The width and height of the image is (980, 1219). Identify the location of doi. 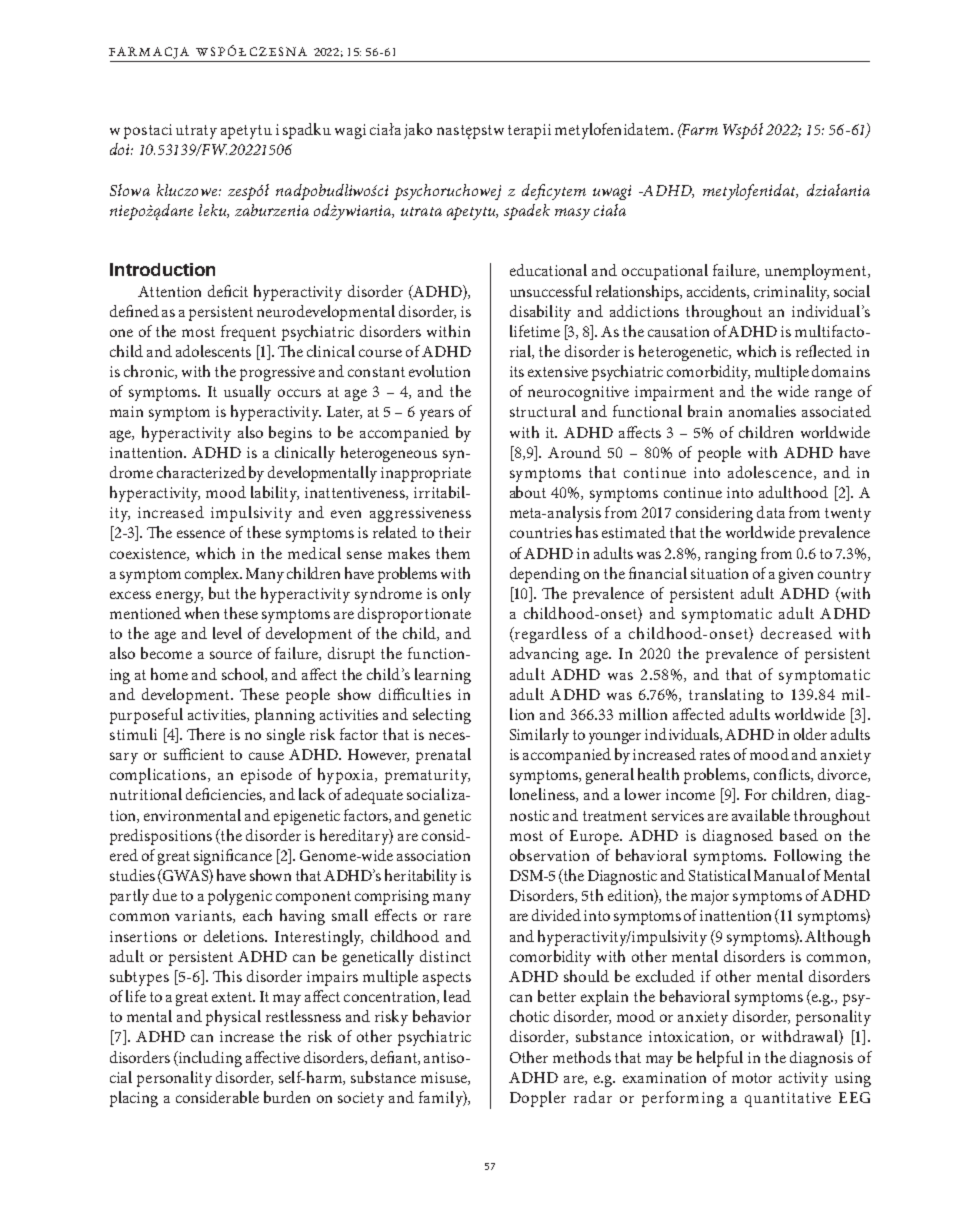
(121, 149).
